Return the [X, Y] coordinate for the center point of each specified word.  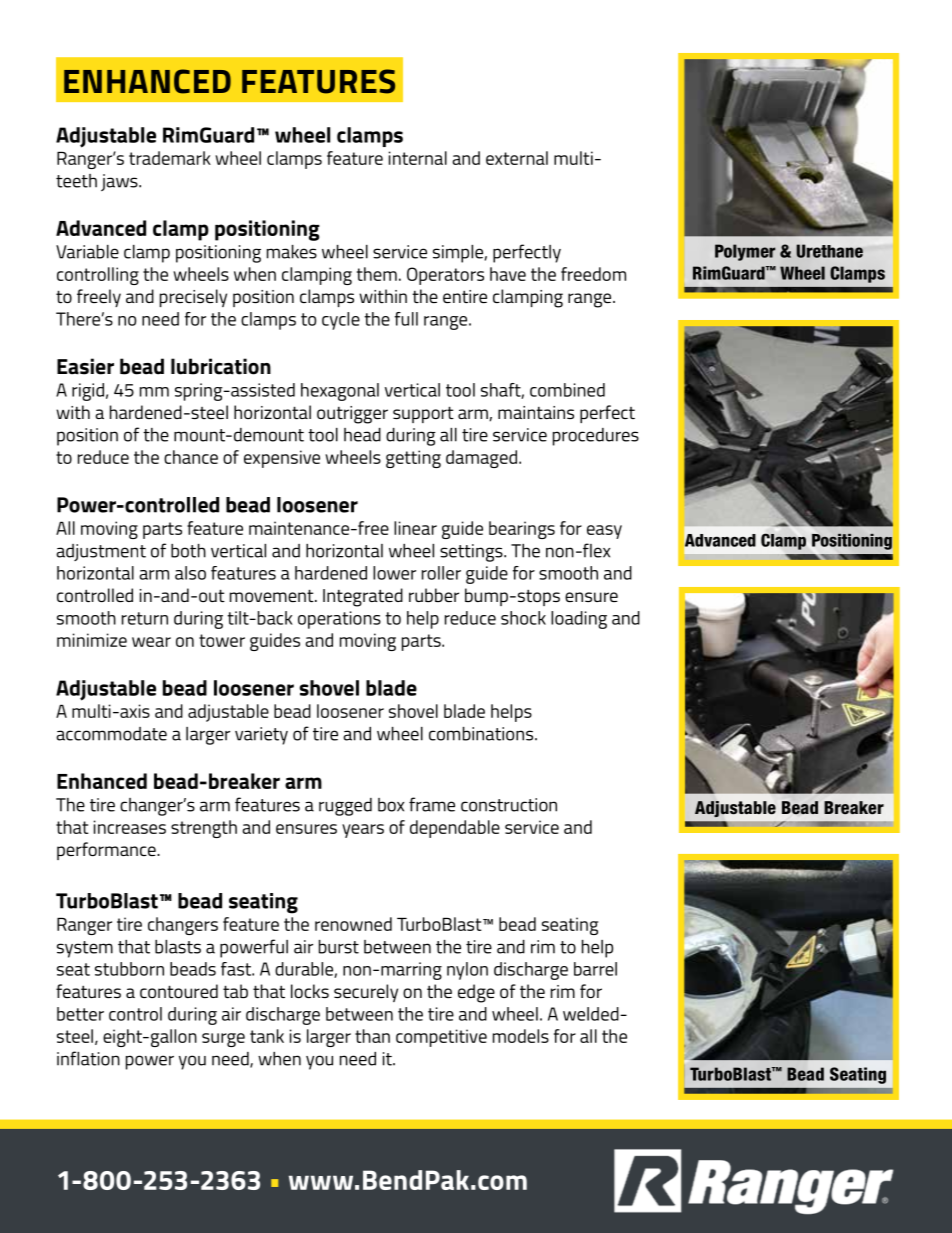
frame [432, 804]
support [423, 414]
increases [130, 827]
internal [418, 158]
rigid [88, 392]
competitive [441, 1038]
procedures [596, 437]
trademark [170, 158]
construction [509, 805]
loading [579, 620]
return [145, 618]
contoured [179, 991]
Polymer [745, 252]
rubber [434, 595]
